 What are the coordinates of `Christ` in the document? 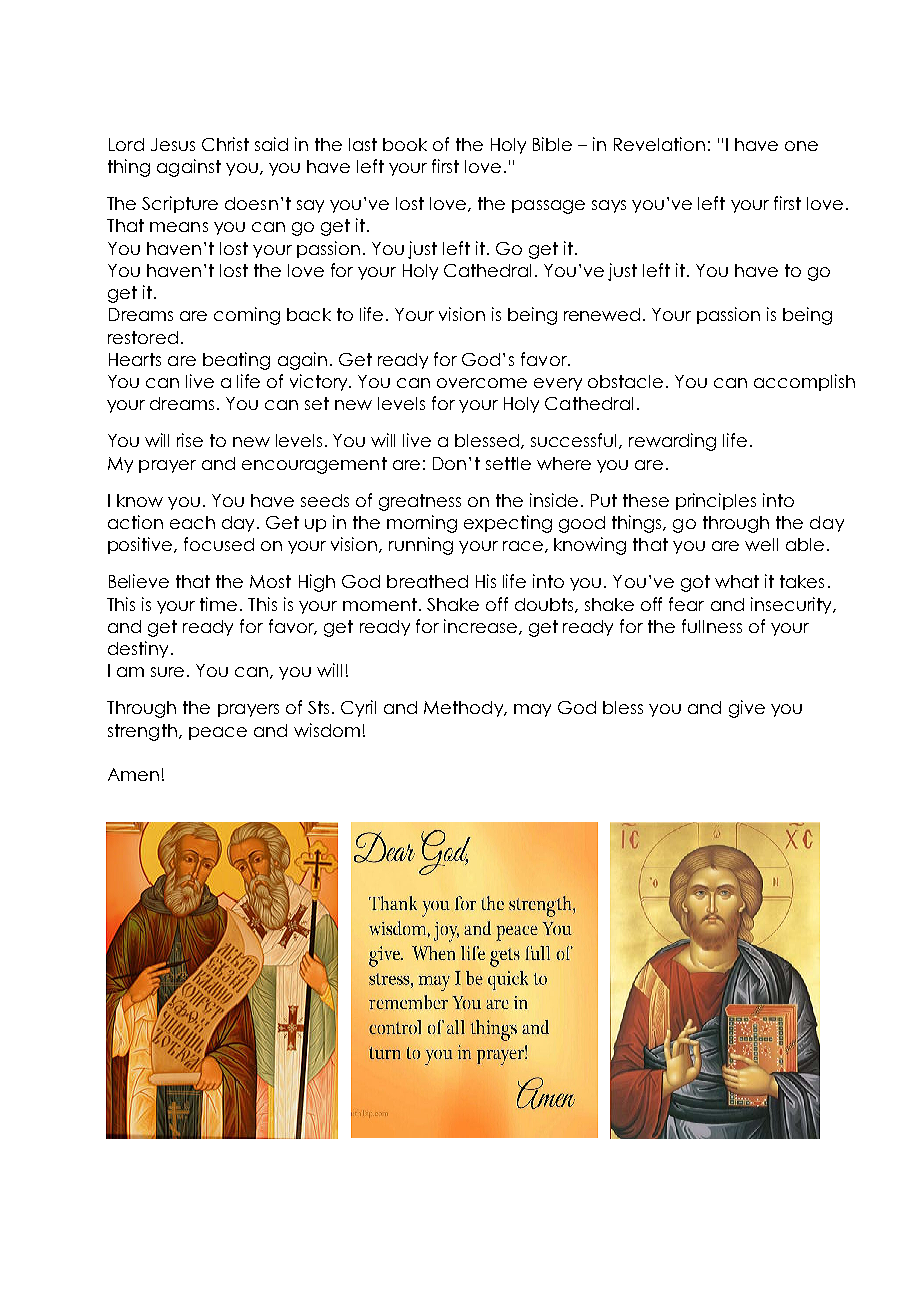 It's located at (225, 144).
